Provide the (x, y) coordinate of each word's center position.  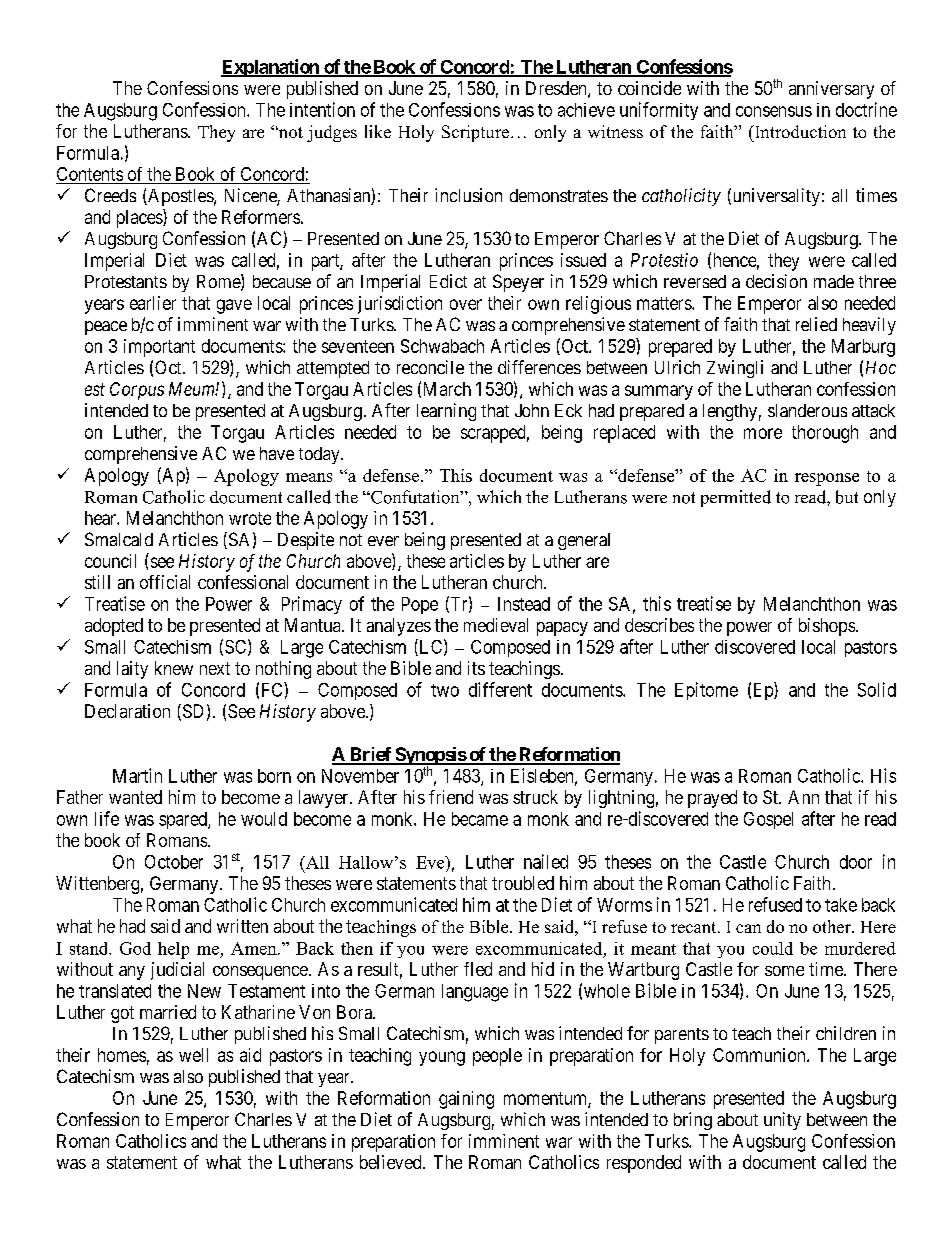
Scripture (475, 133)
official (165, 582)
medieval (496, 625)
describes (659, 625)
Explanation (271, 68)
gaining (466, 1100)
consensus (774, 111)
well (193, 1055)
